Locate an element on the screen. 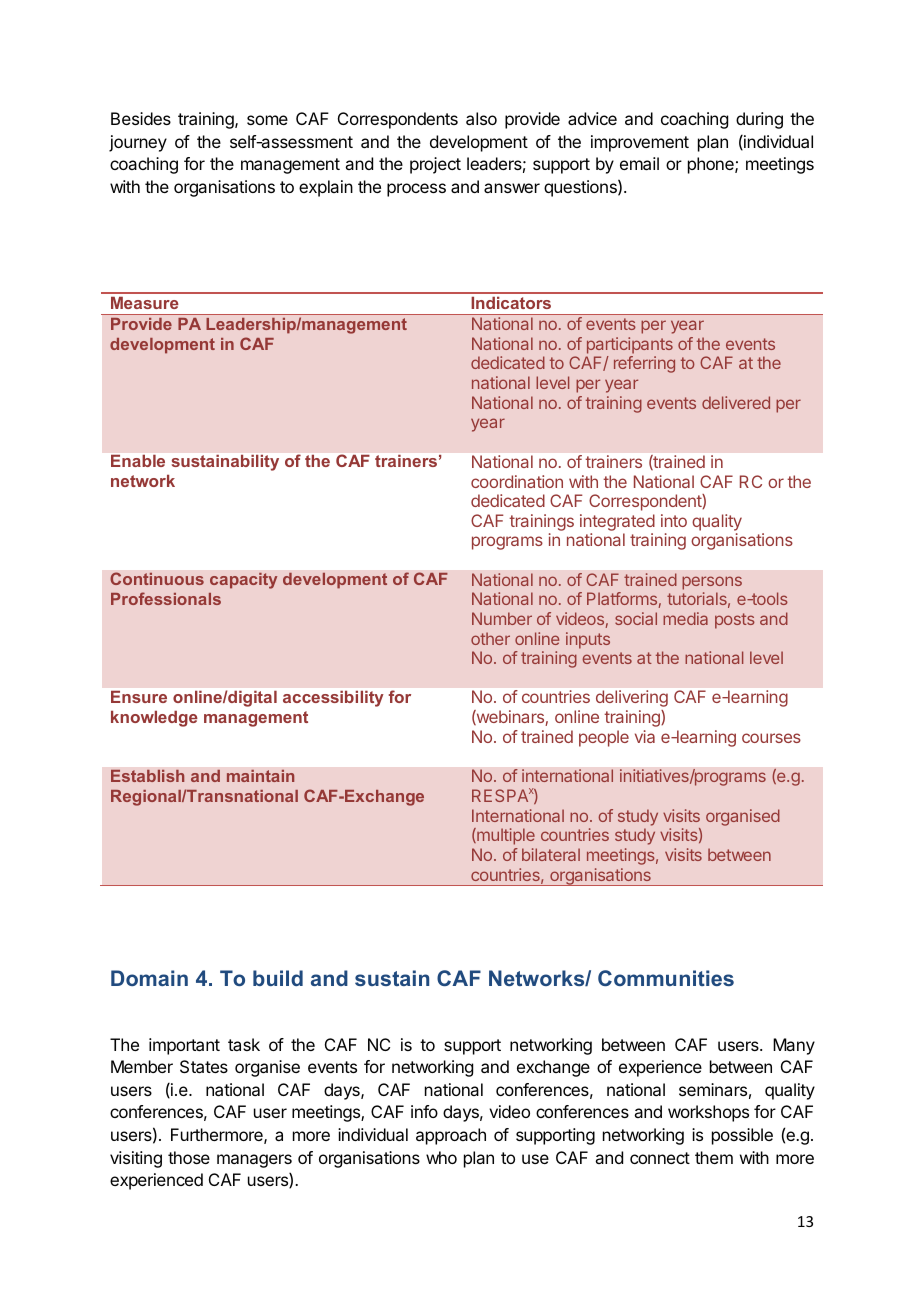  those is located at coordinates (189, 1157).
